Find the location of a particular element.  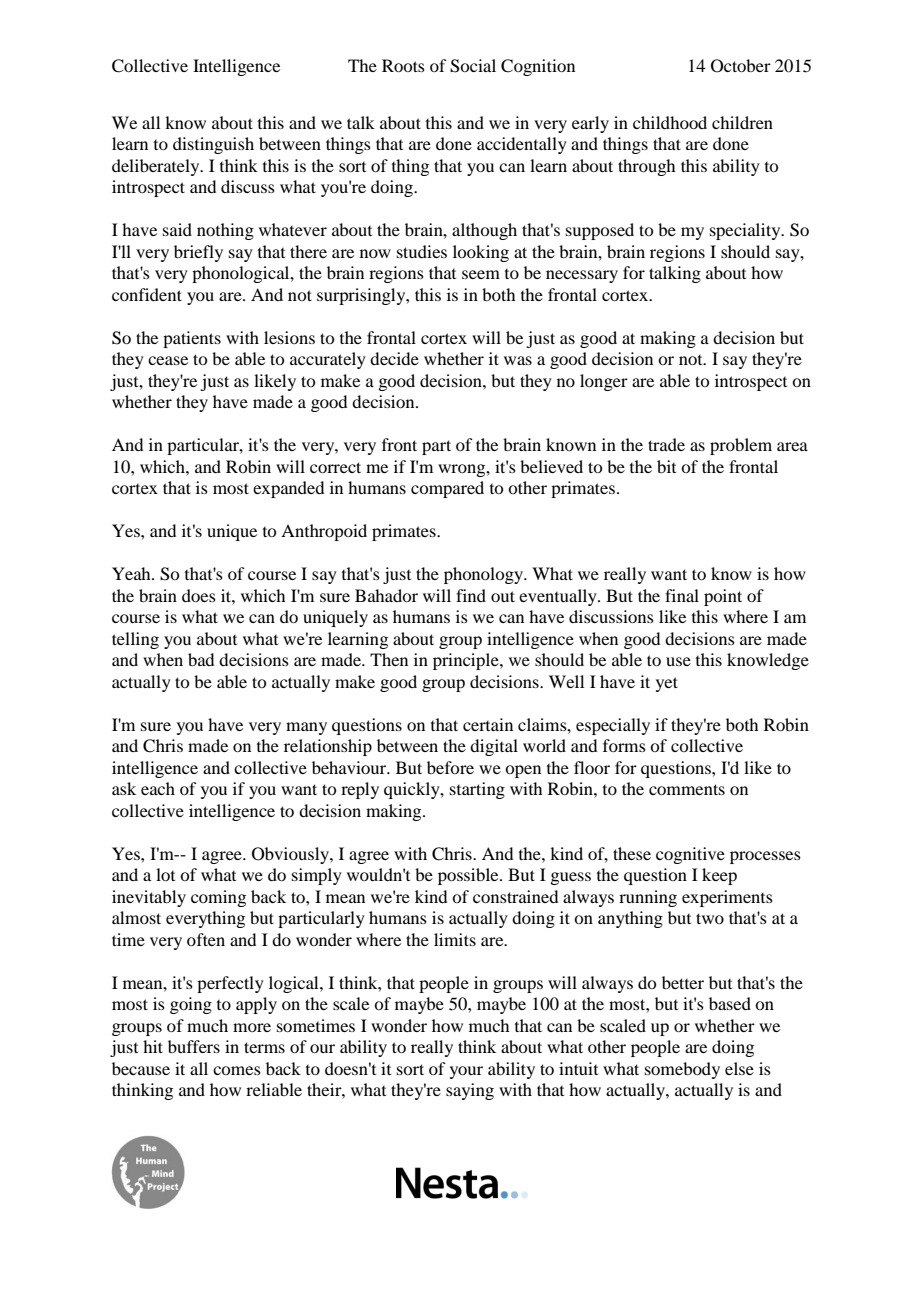

Yeah is located at coordinates (132, 573).
